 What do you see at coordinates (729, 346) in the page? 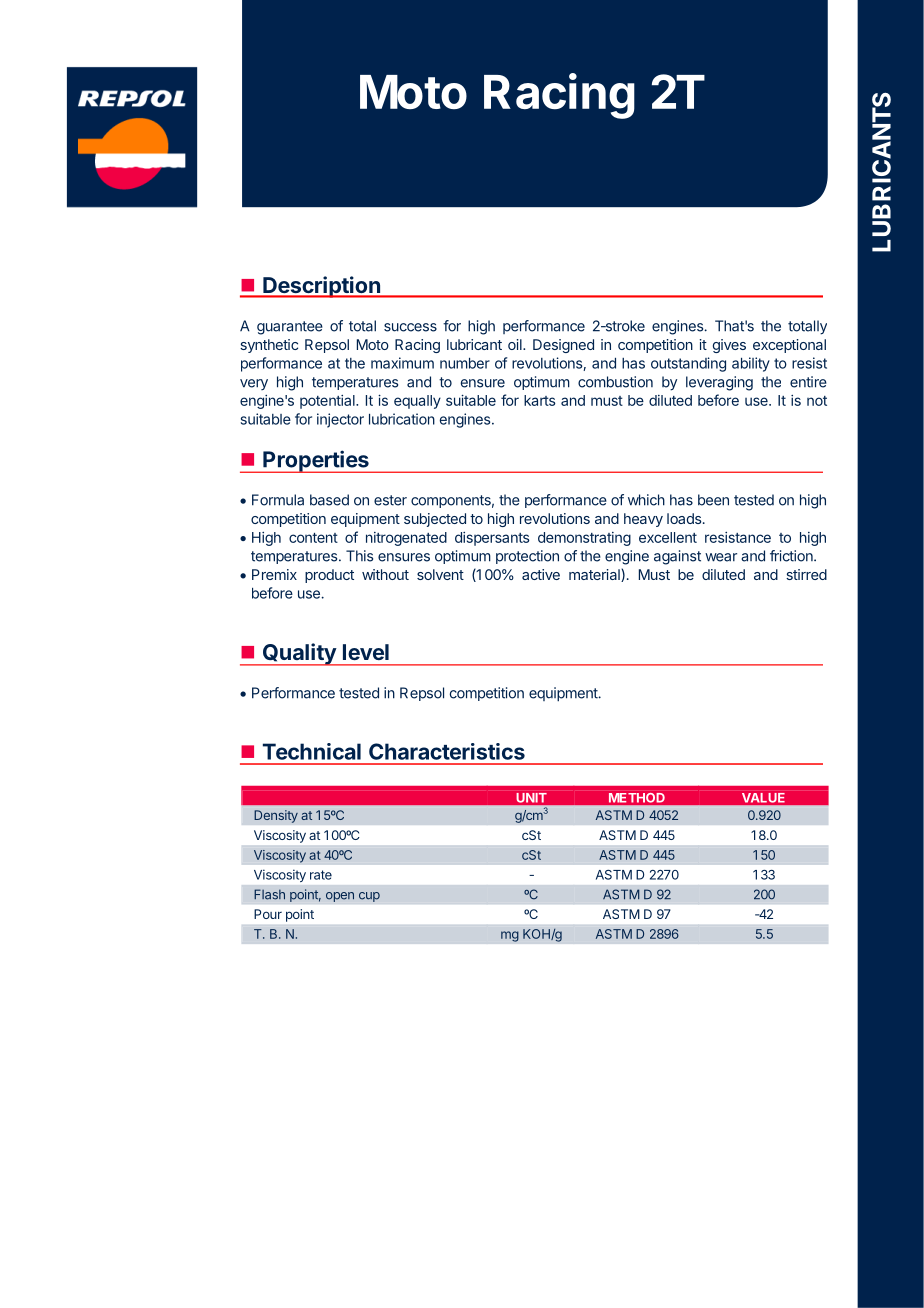
I see `gives` at bounding box center [729, 346].
